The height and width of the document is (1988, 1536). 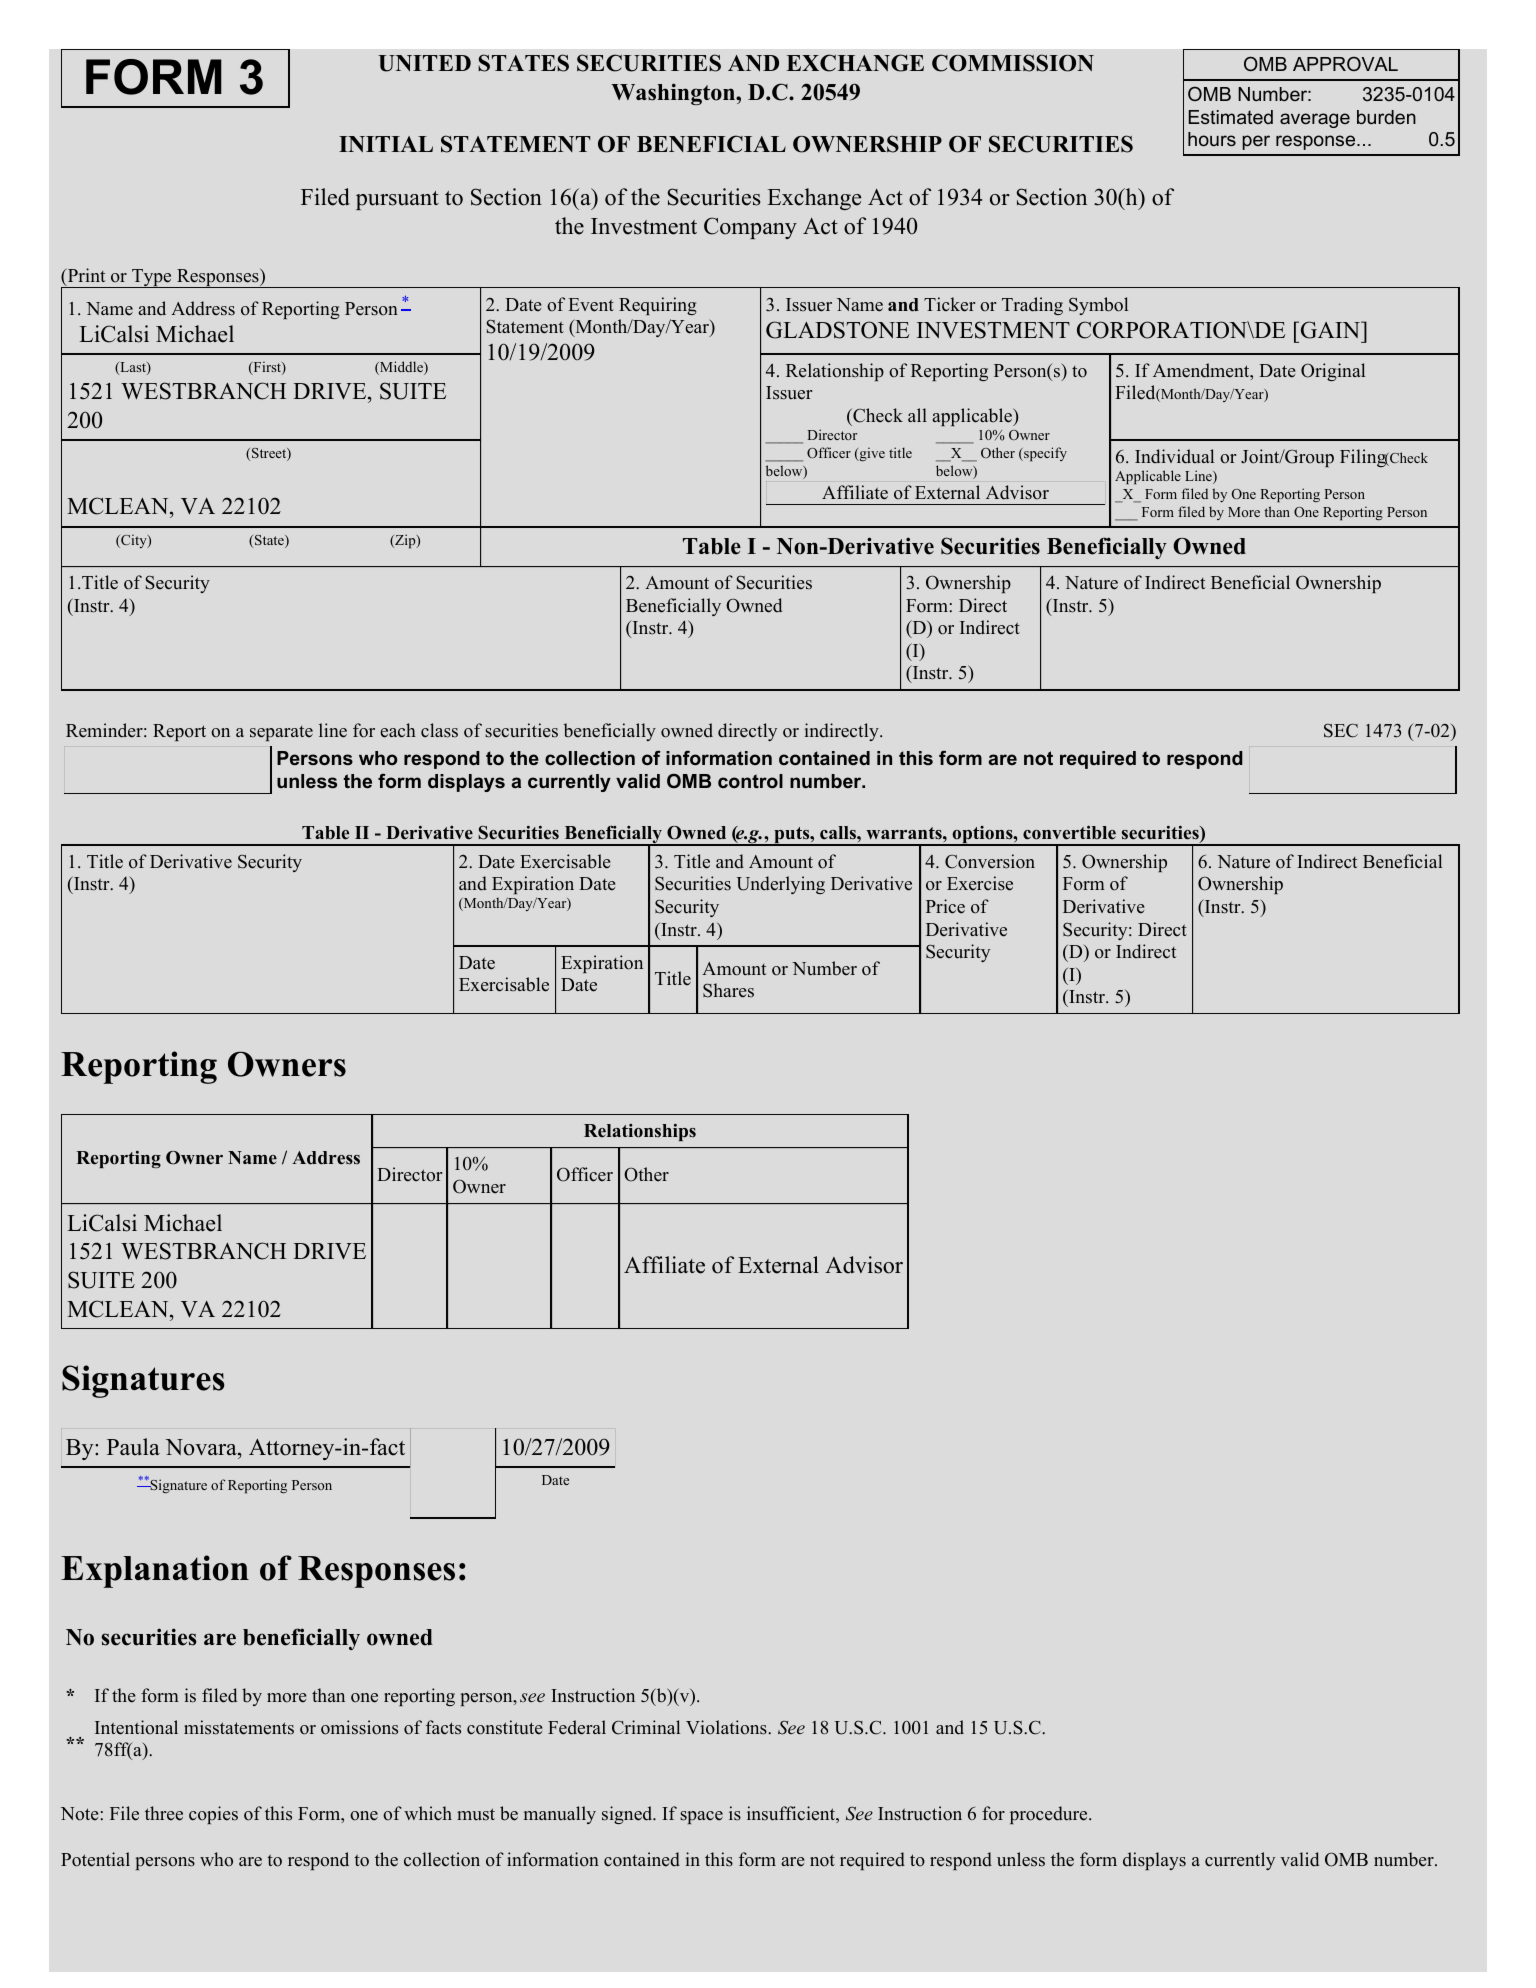 What do you see at coordinates (1231, 117) in the document?
I see `Estimated` at bounding box center [1231, 117].
